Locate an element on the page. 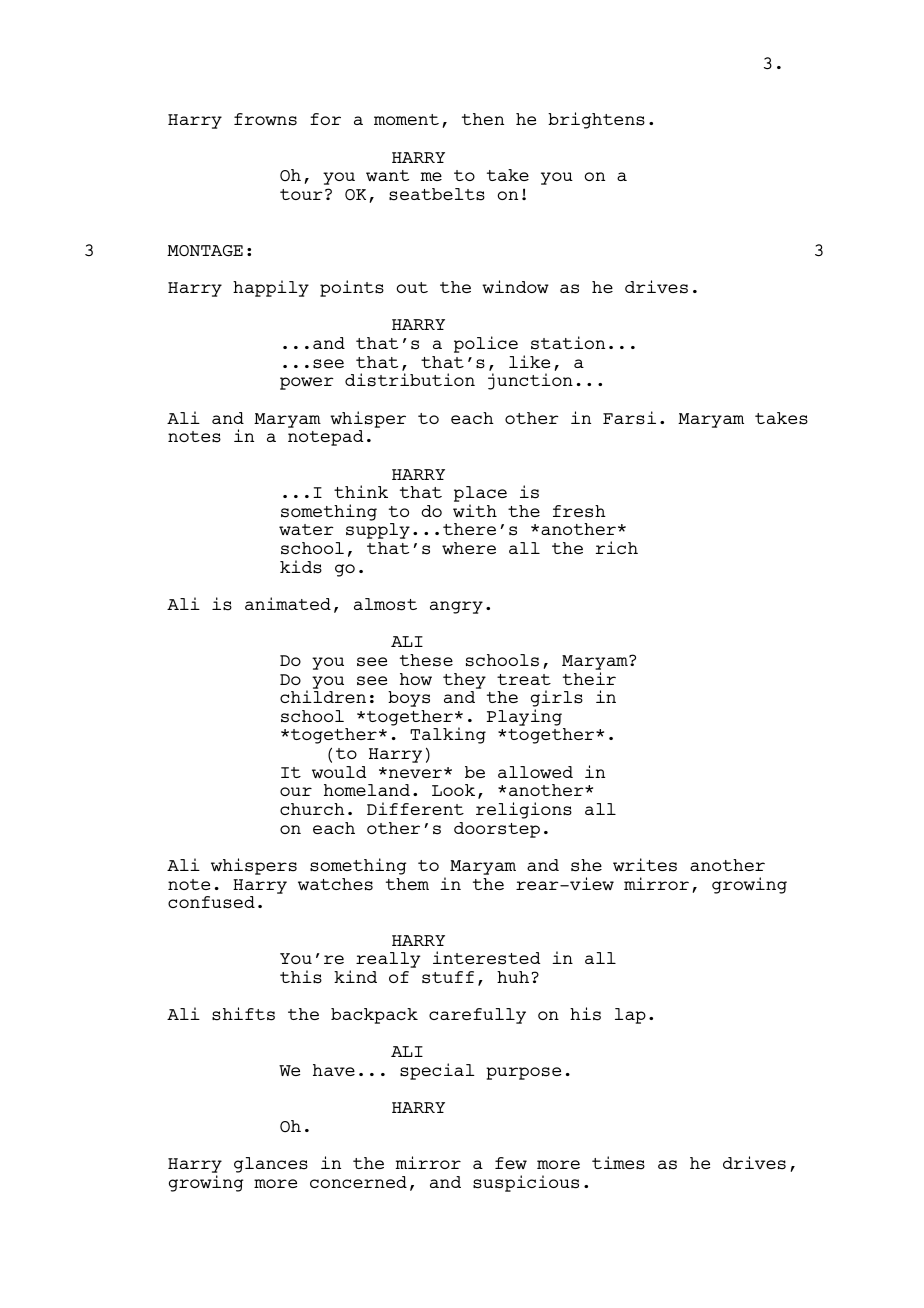 This image has width=924, height=1308. times is located at coordinates (618, 1163).
